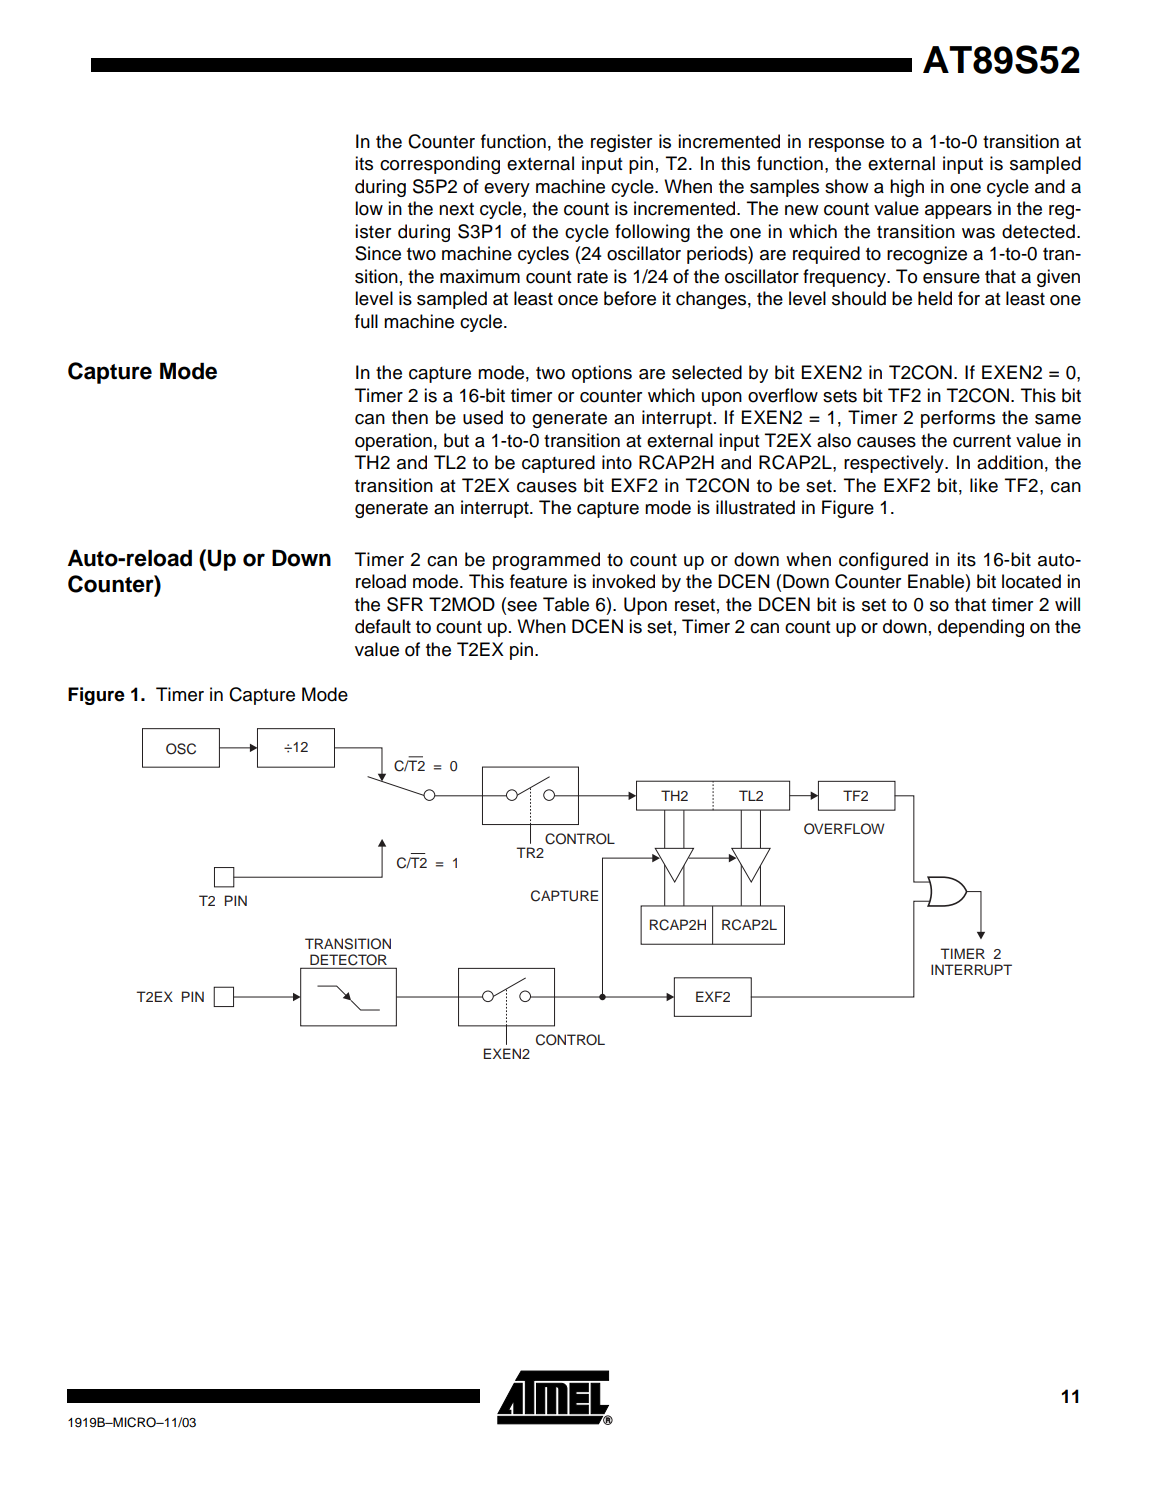 The image size is (1149, 1487). I want to click on appears, so click(958, 212).
